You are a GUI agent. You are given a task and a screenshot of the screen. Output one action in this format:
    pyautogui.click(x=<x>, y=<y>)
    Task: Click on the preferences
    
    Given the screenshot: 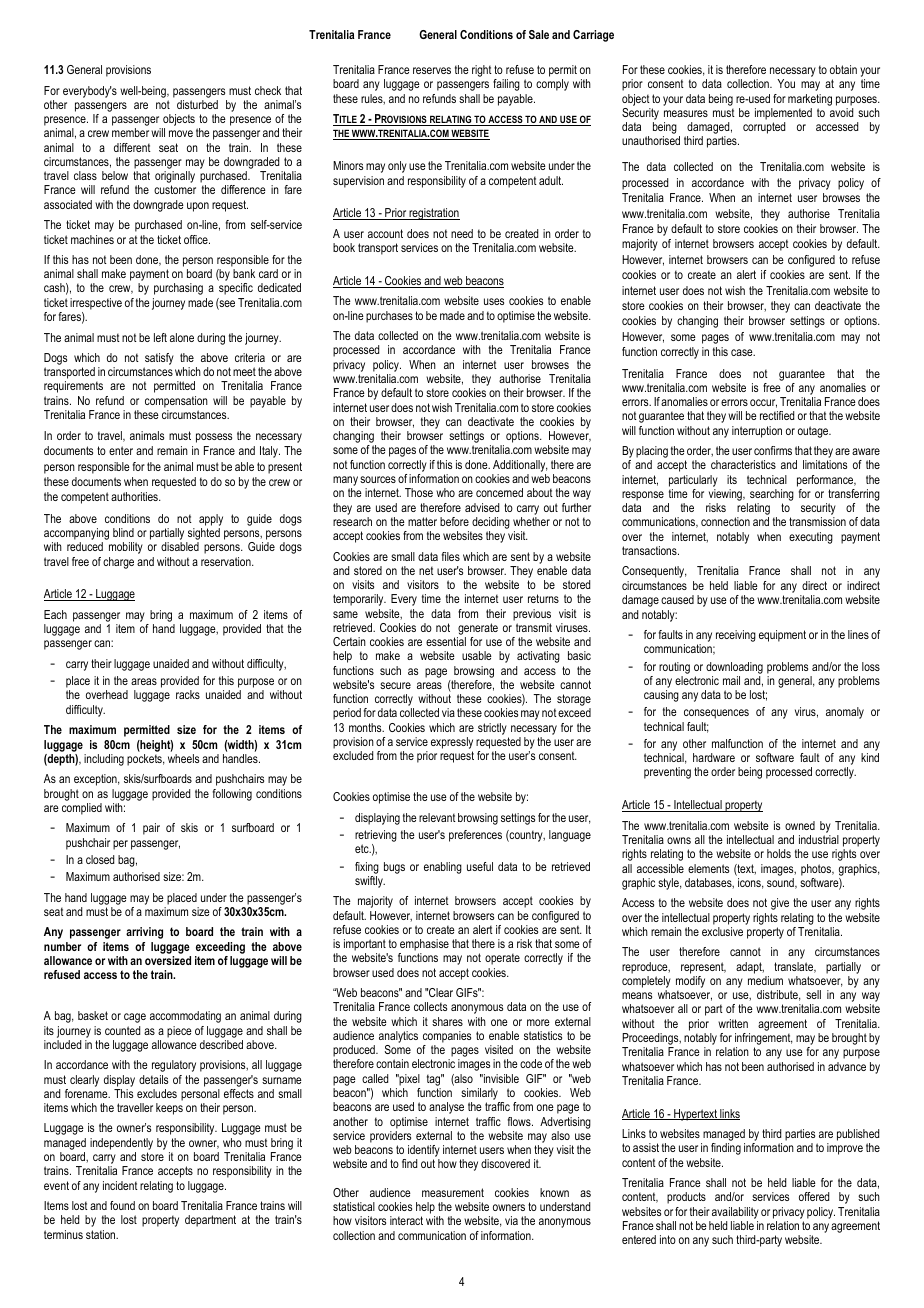 What is the action you would take?
    pyautogui.click(x=475, y=836)
